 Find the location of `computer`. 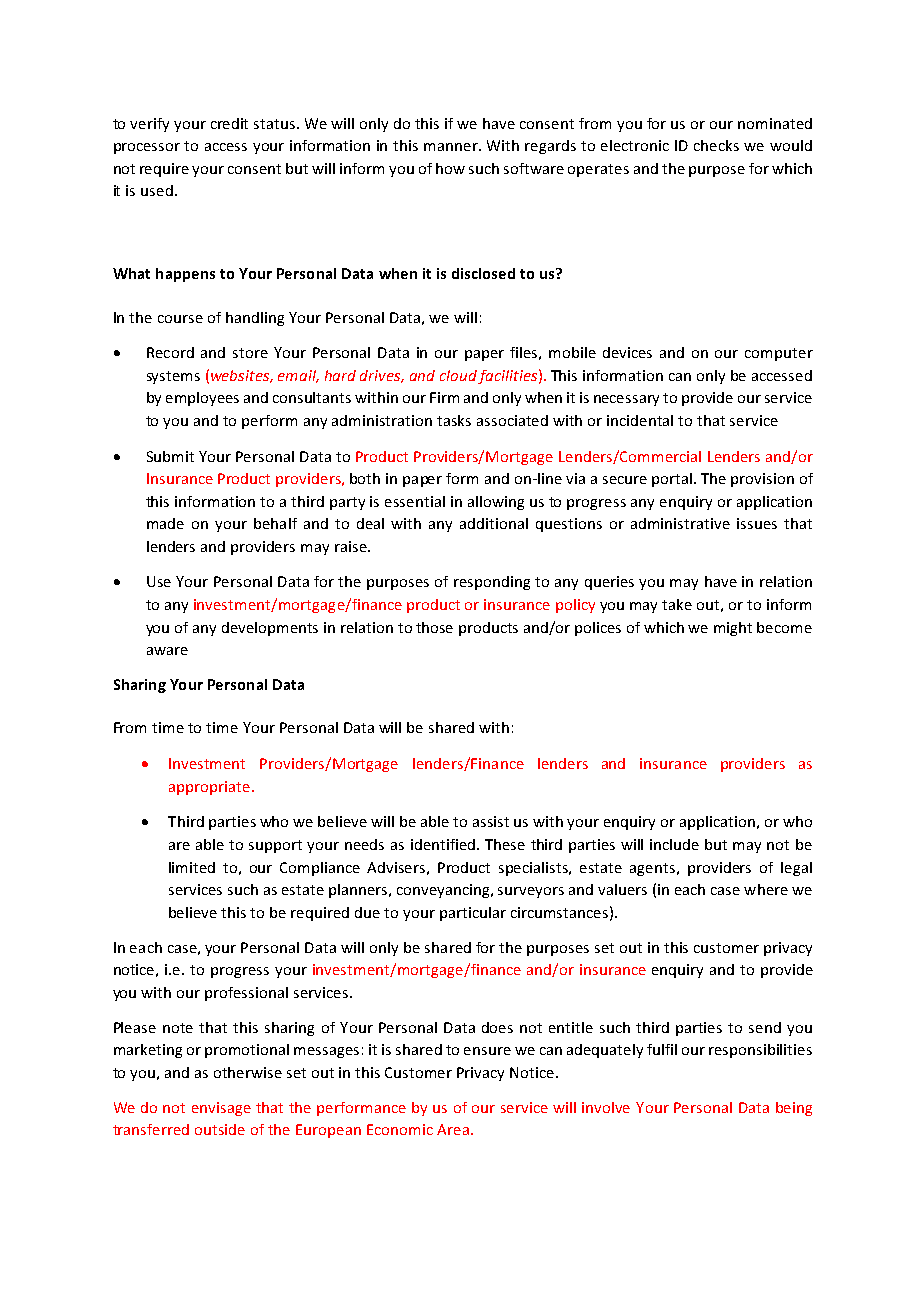

computer is located at coordinates (779, 354).
